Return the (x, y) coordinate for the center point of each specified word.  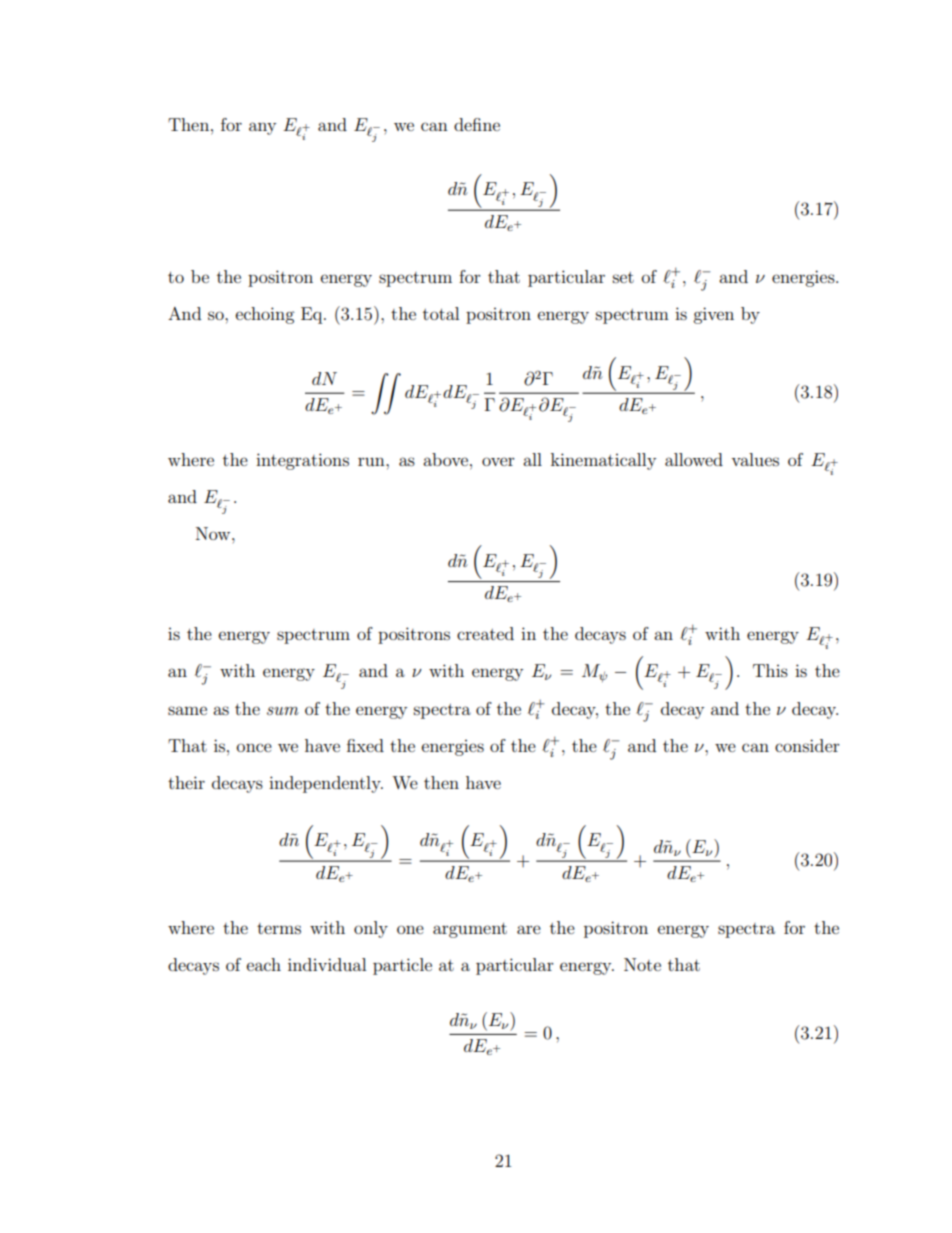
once (254, 747)
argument (470, 930)
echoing (265, 315)
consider (807, 745)
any (262, 128)
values (755, 459)
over (498, 461)
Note (642, 964)
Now (214, 533)
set (623, 277)
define (477, 124)
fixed (365, 745)
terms (279, 928)
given (713, 315)
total (441, 313)
